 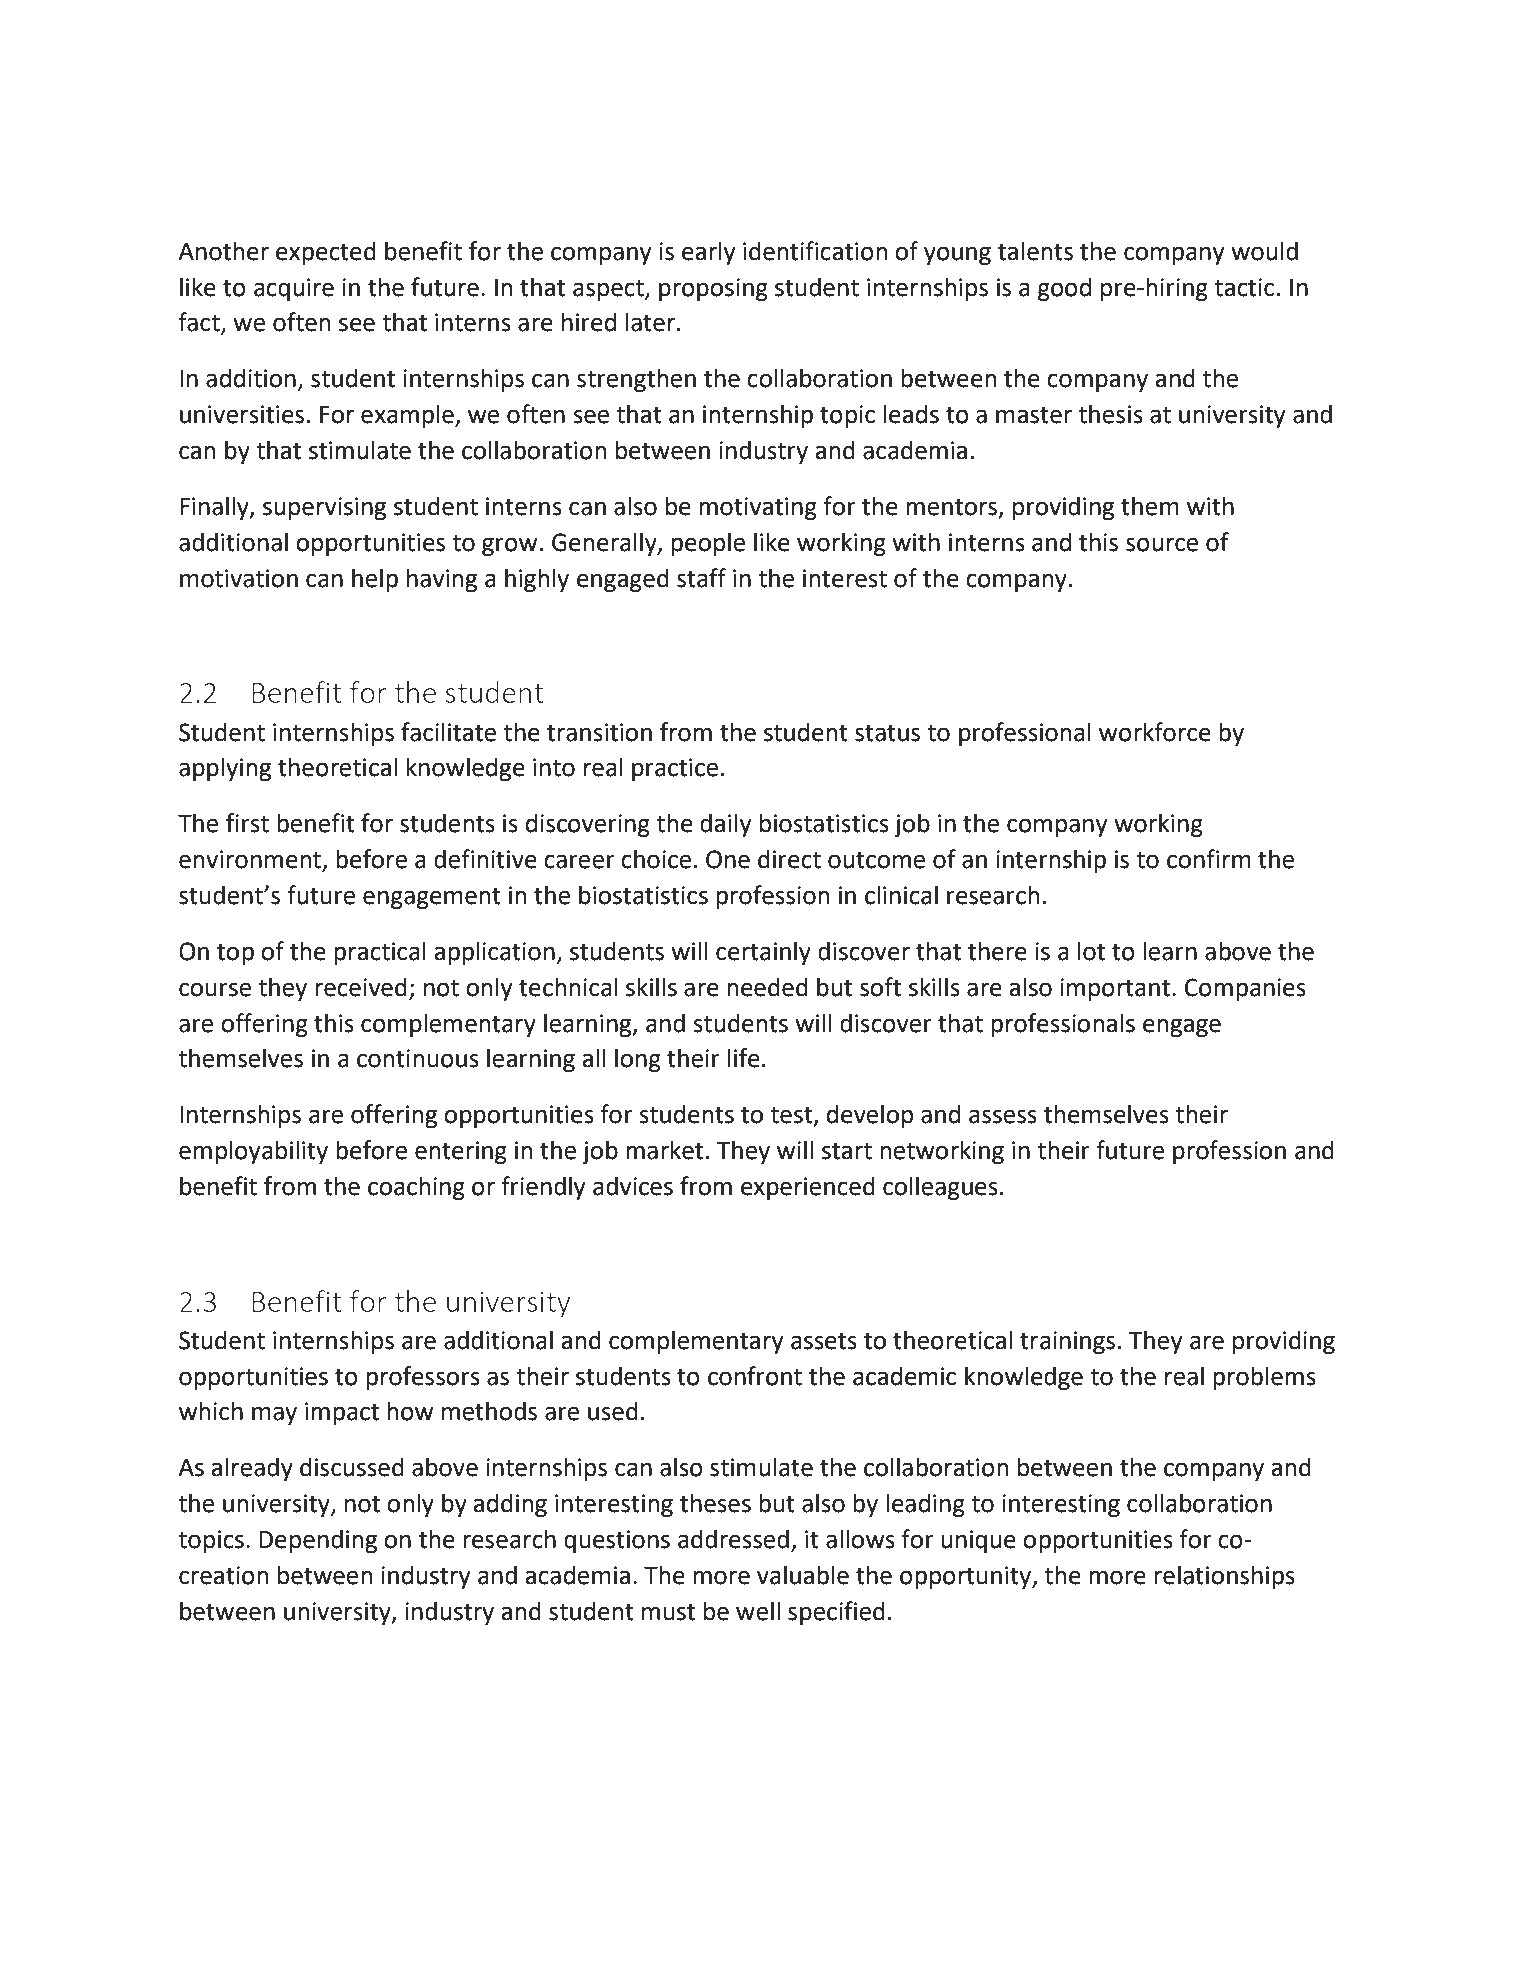 I want to click on lot, so click(x=1091, y=951).
